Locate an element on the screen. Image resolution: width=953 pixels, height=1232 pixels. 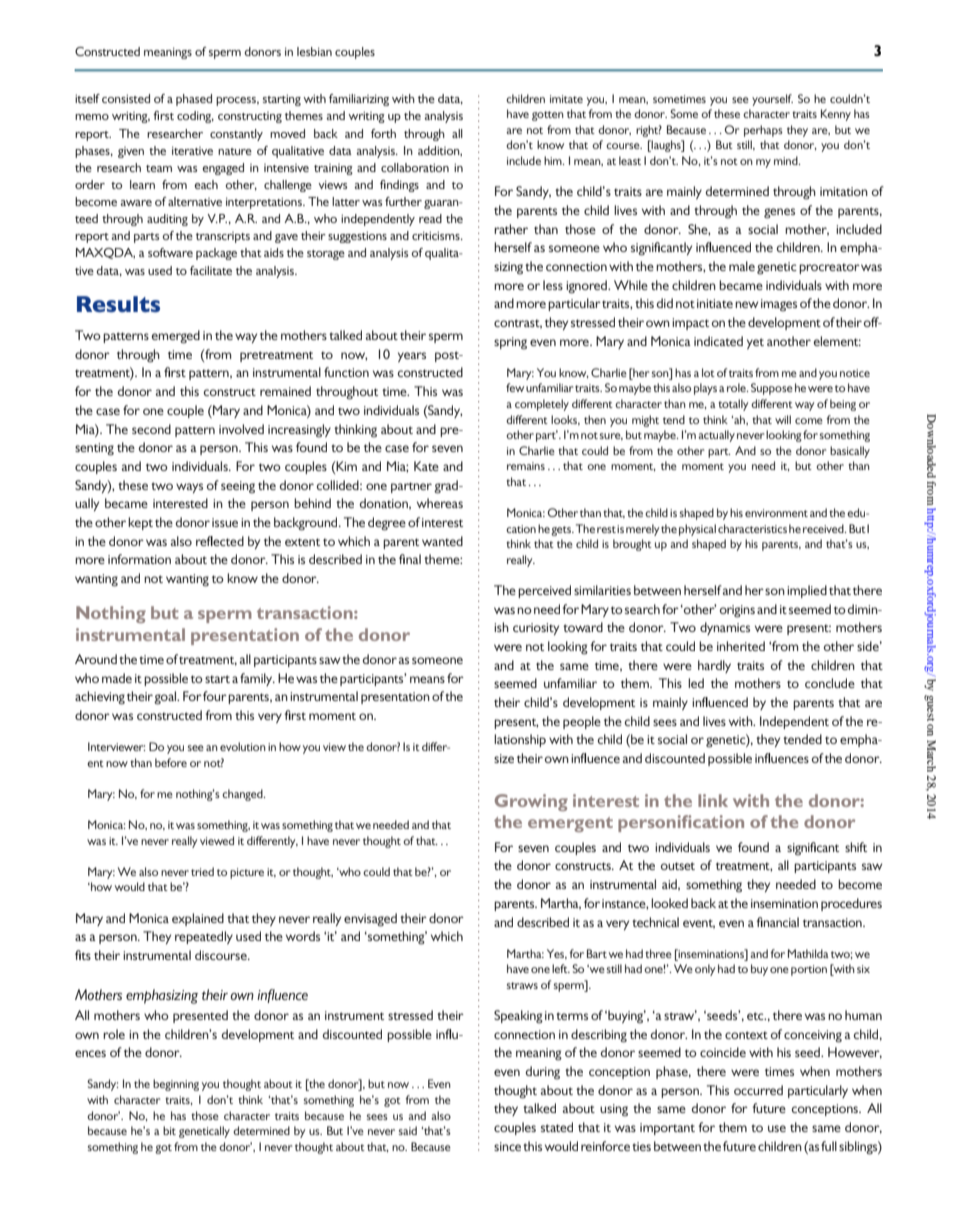
bit is located at coordinates (169, 1130).
